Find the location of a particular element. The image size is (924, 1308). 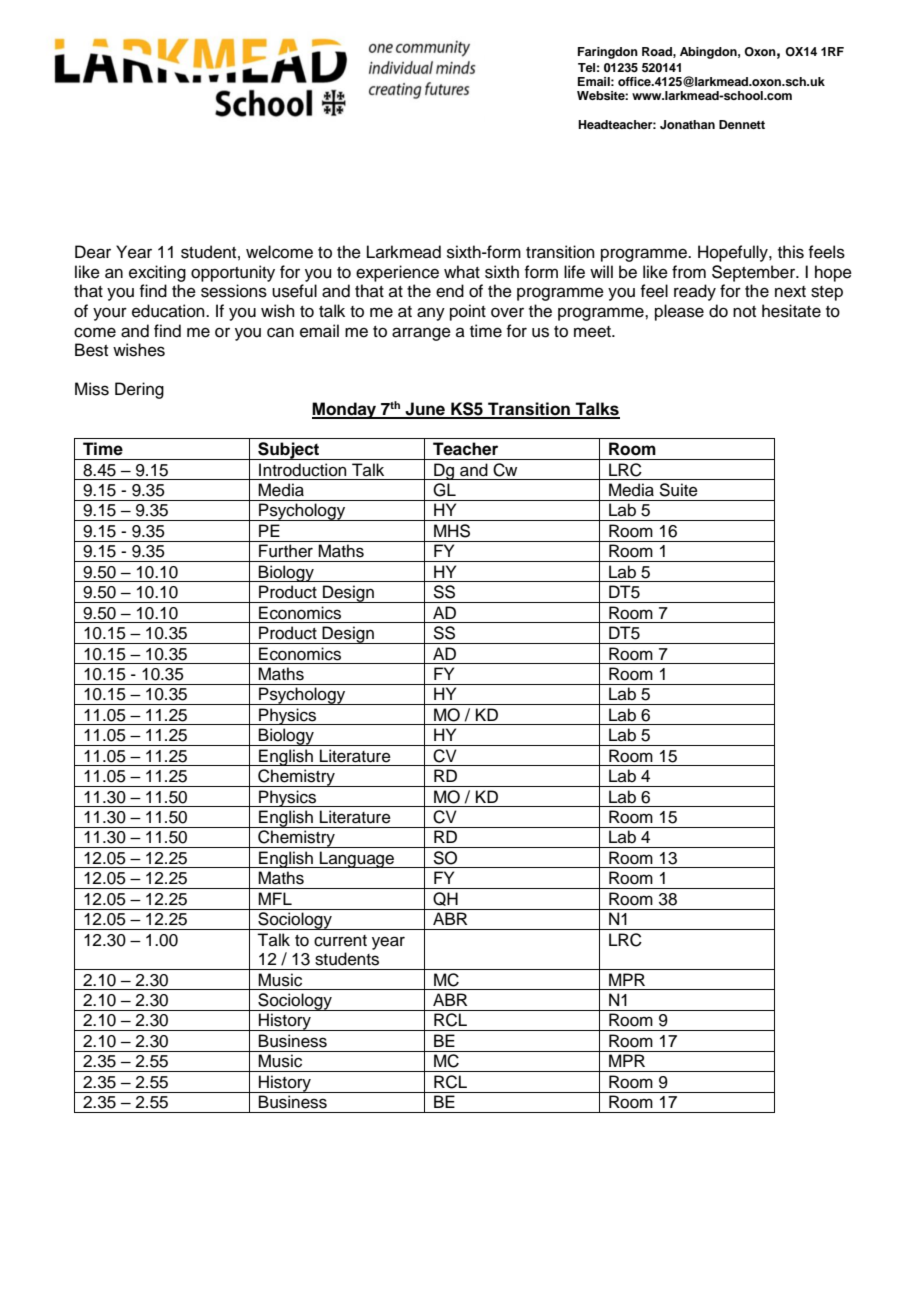

Monday is located at coordinates (345, 410).
